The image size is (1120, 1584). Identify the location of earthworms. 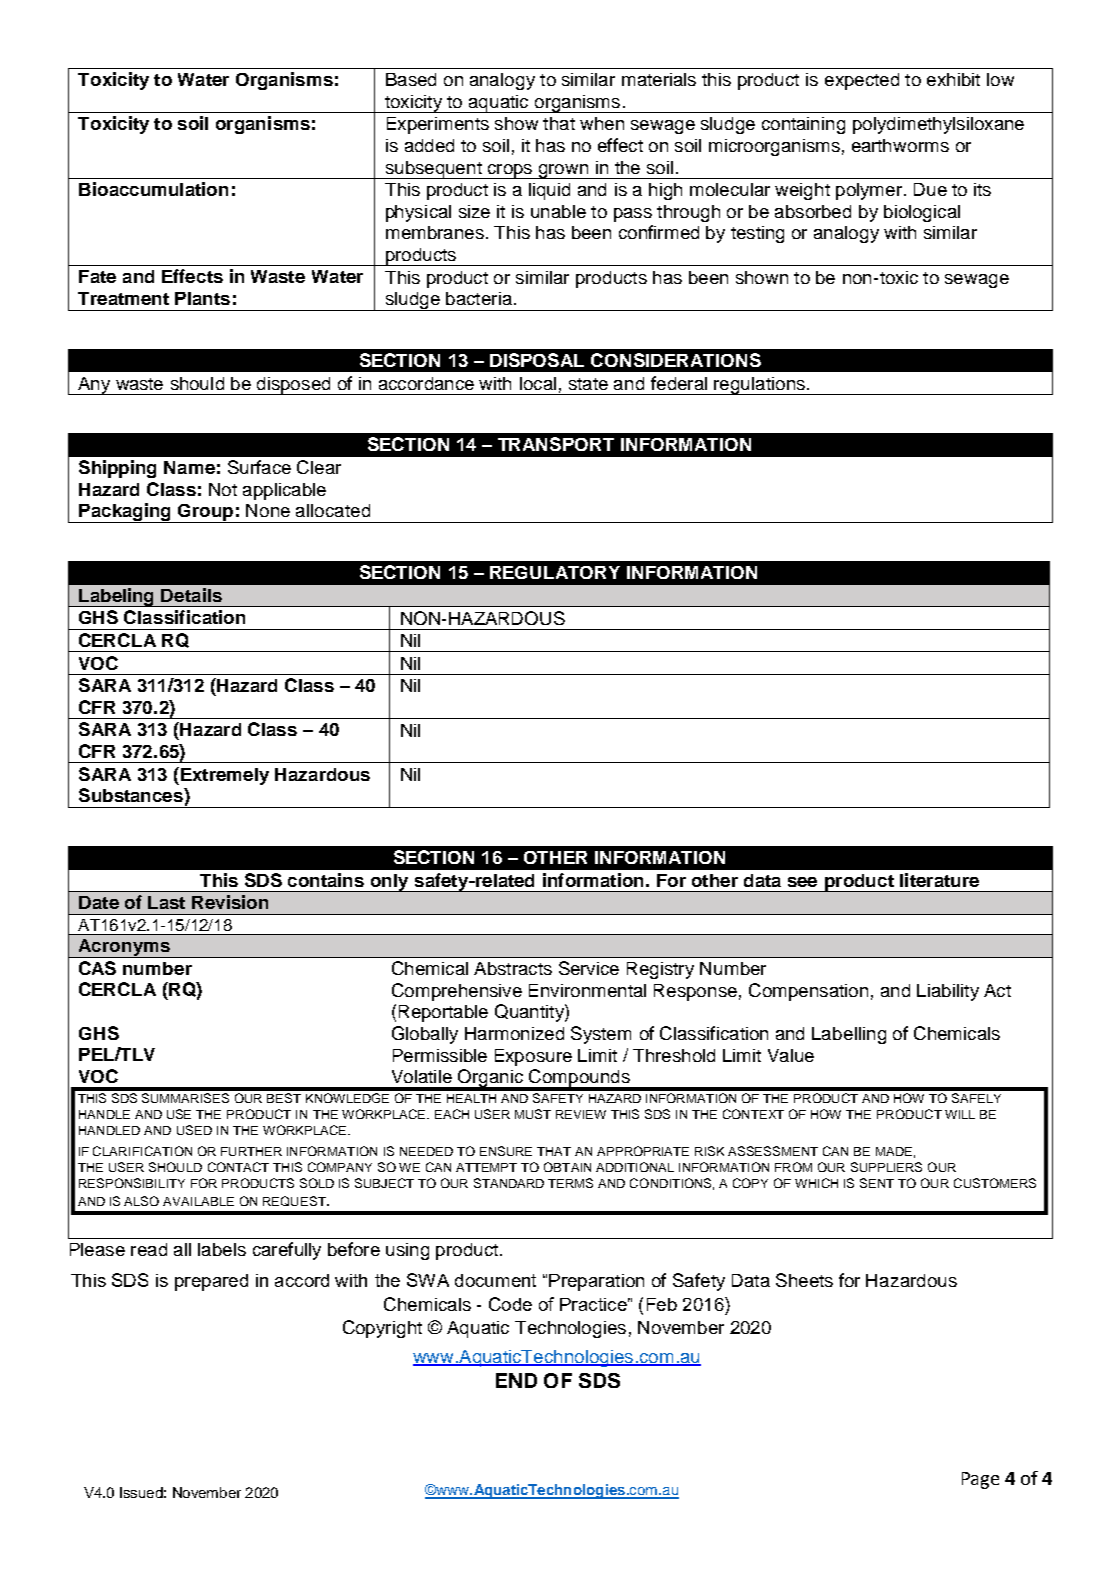
(900, 145).
